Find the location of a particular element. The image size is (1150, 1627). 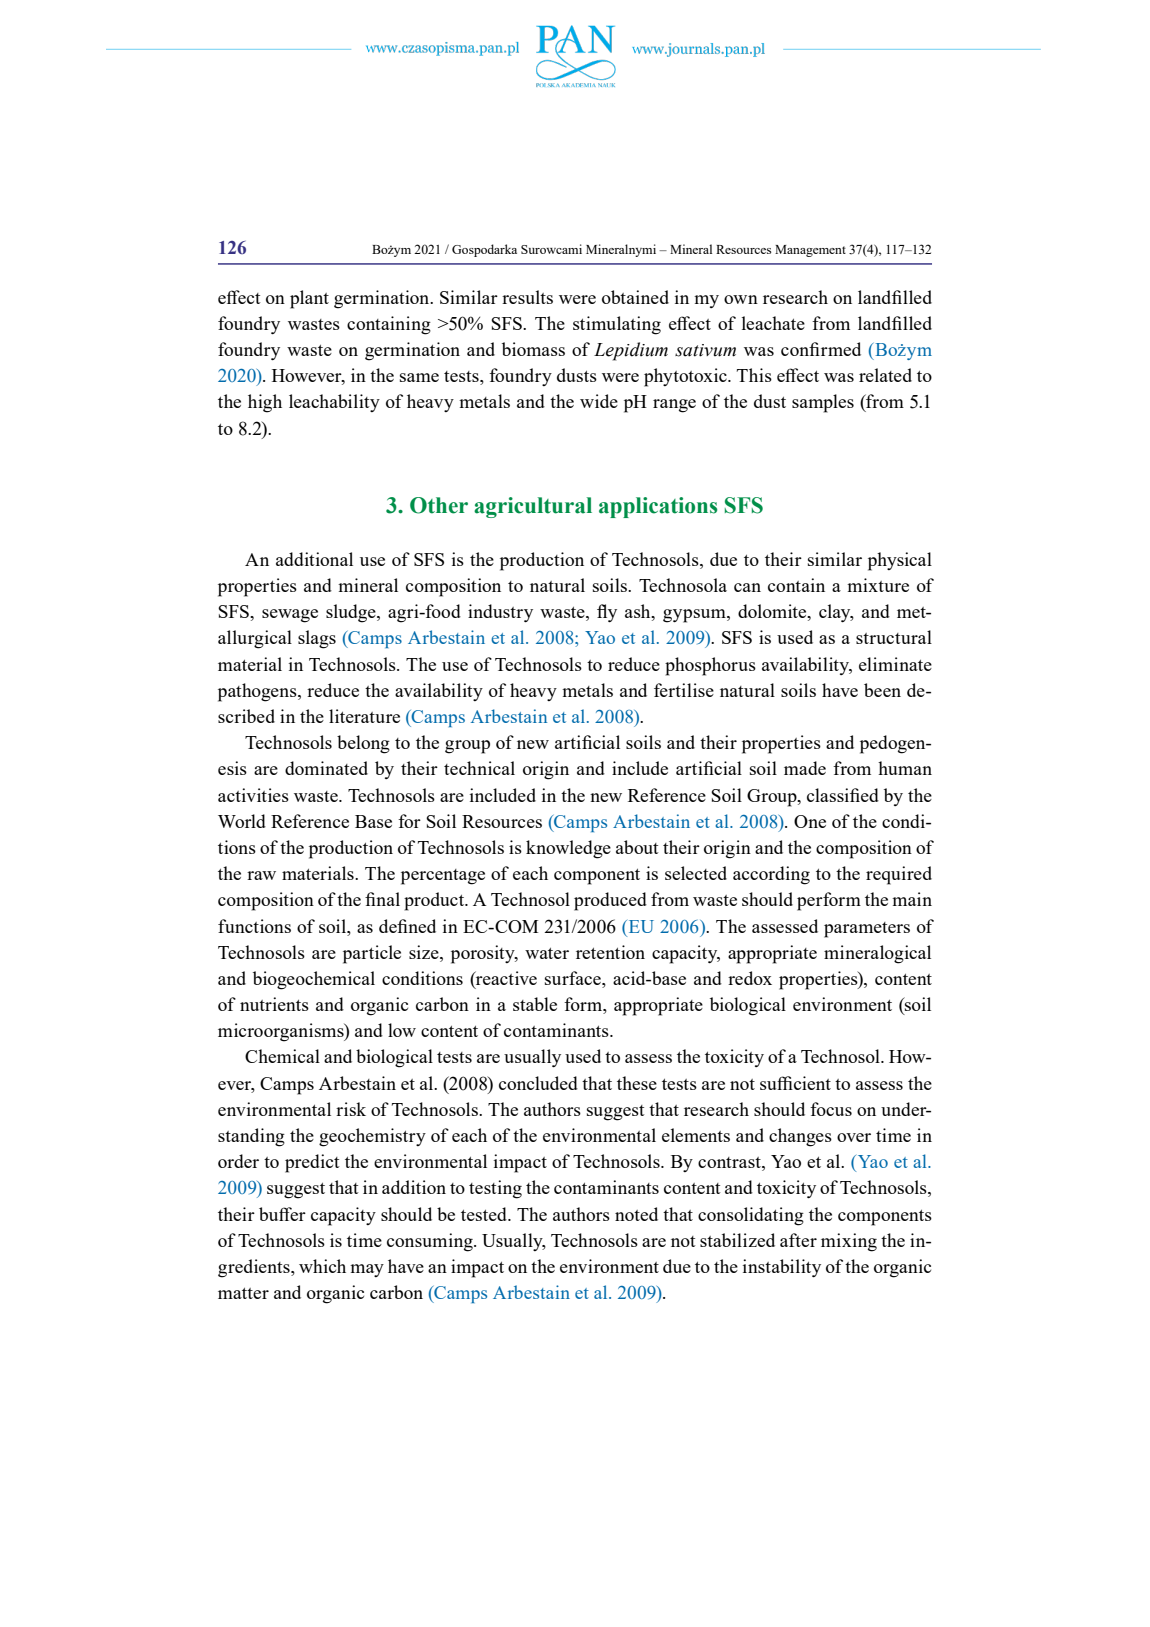

results is located at coordinates (527, 297).
